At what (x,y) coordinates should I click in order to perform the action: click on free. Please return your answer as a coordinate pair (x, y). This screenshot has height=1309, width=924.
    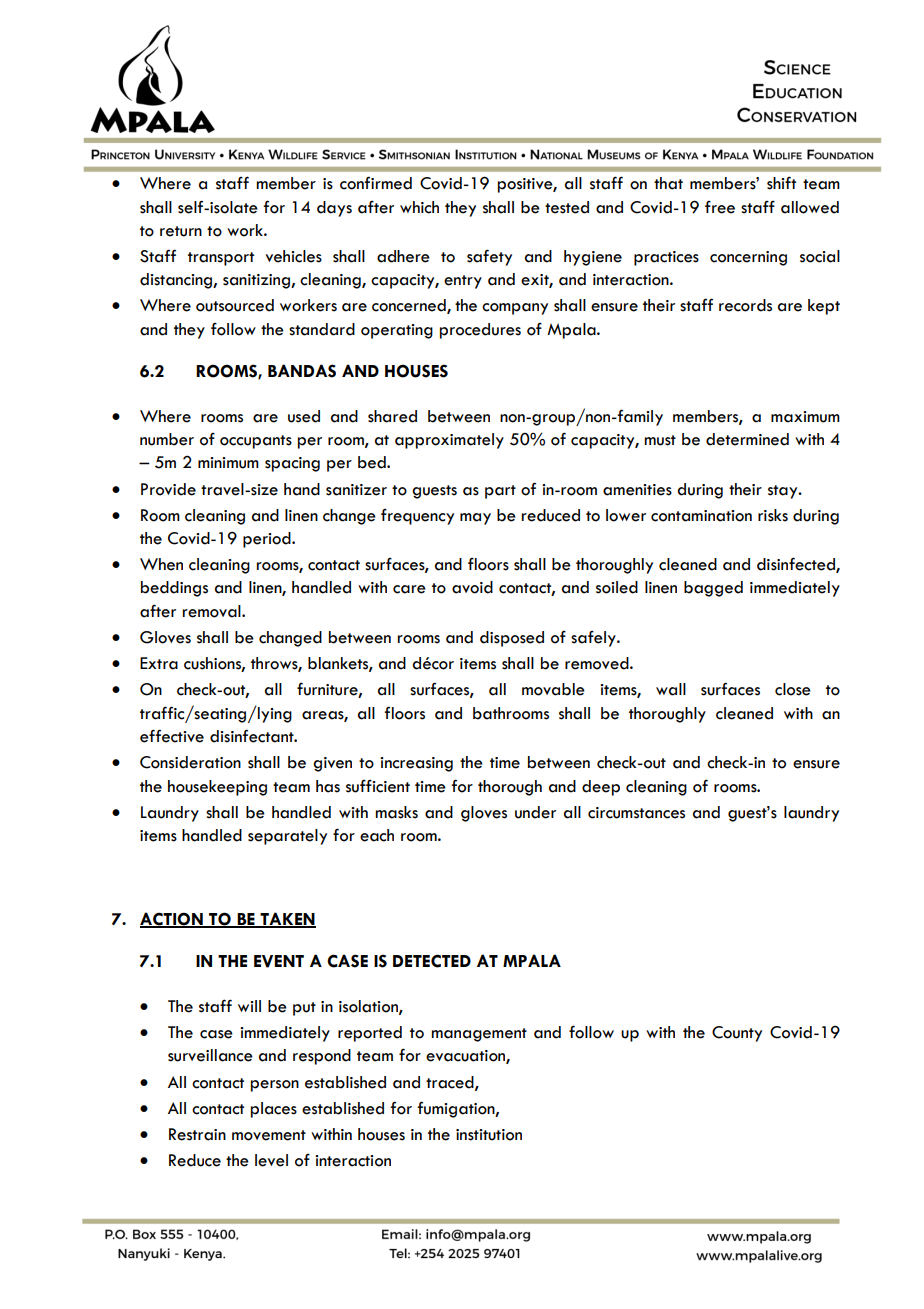
    Looking at the image, I should click on (720, 207).
